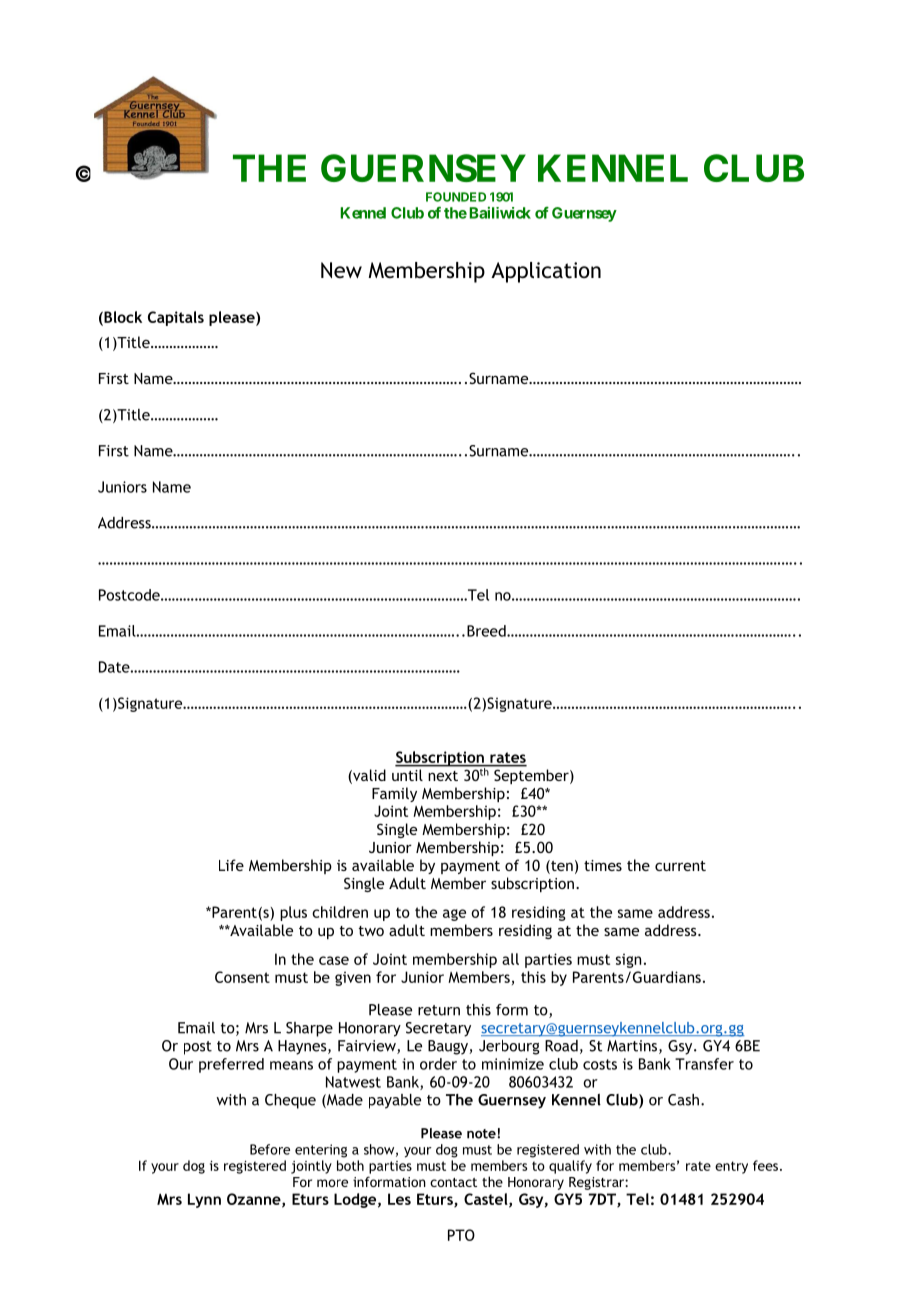  I want to click on times, so click(603, 865).
